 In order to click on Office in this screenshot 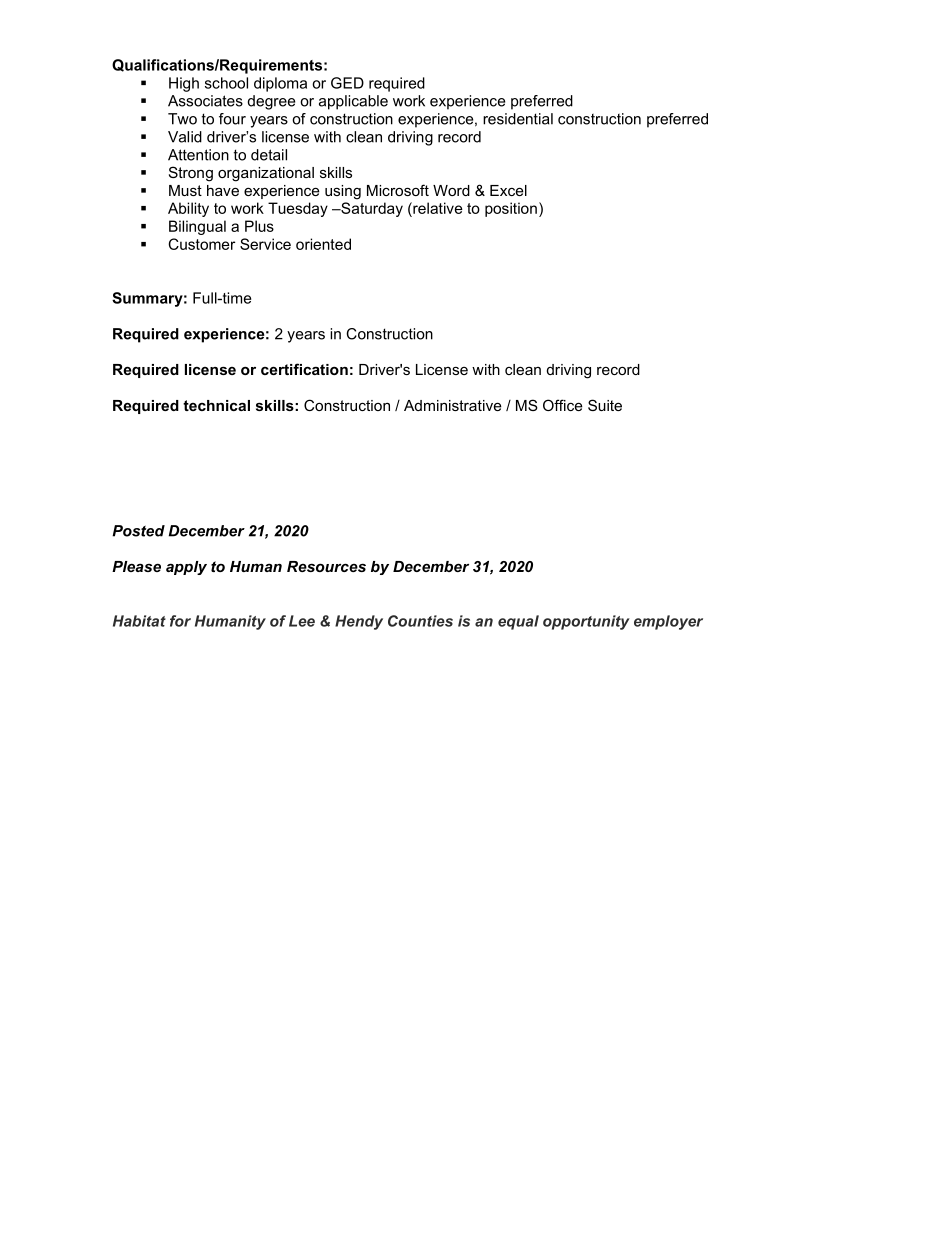, I will do `click(563, 405)`.
